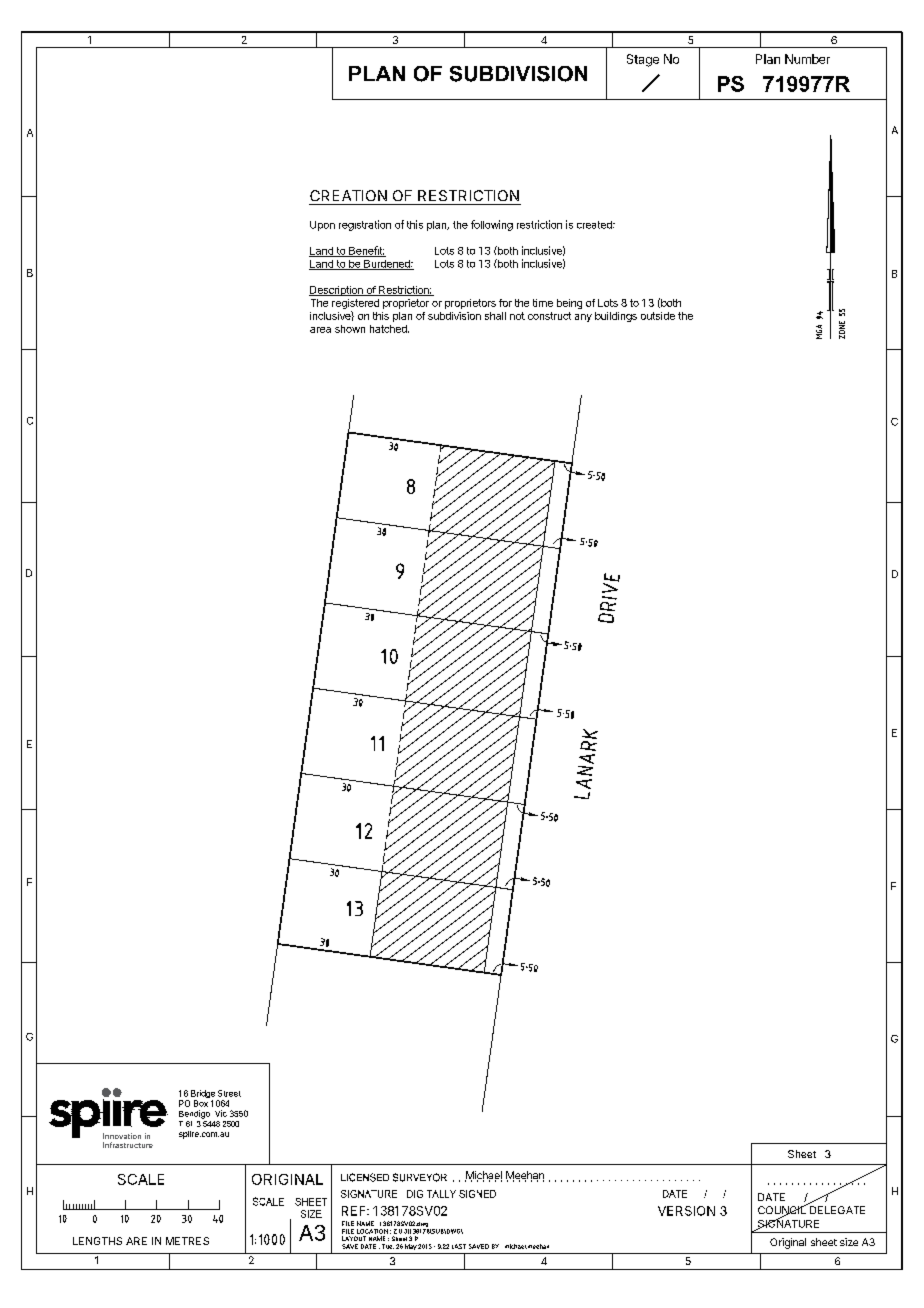 The image size is (924, 1308). I want to click on COUNCIL, so click(783, 1210).
